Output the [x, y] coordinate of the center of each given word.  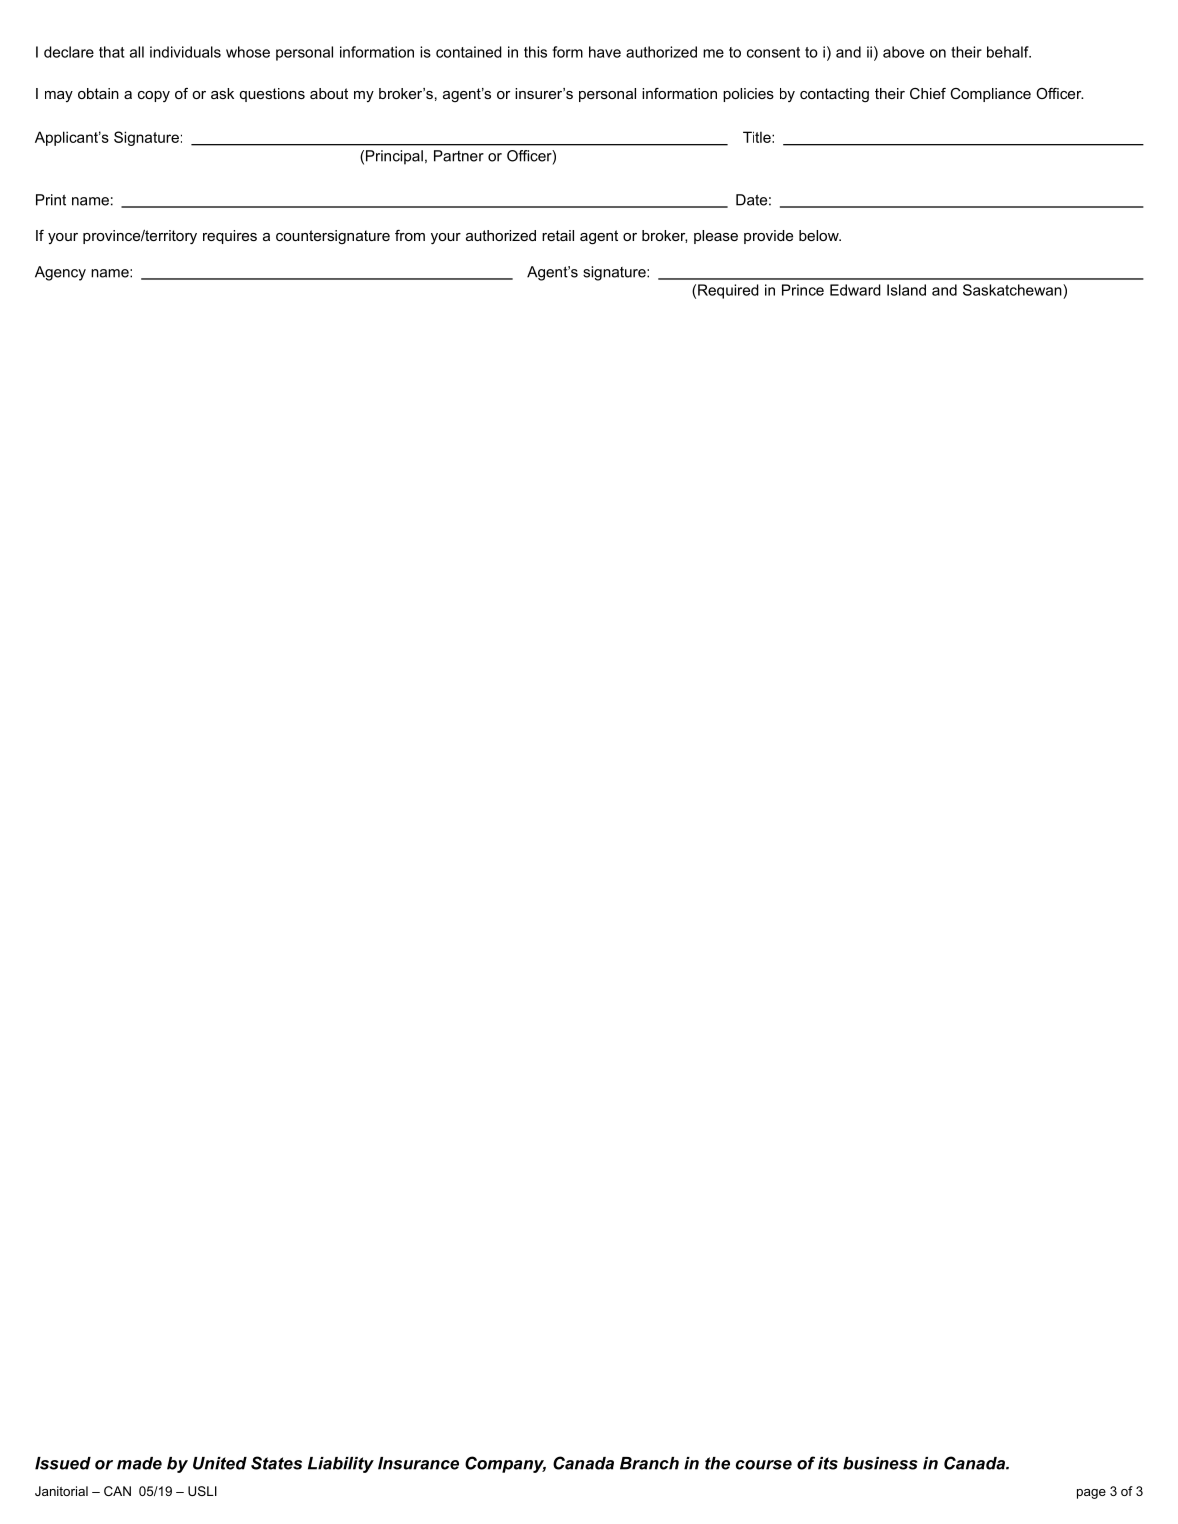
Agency [60, 273]
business [880, 1463]
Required [728, 291]
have [605, 52]
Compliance [990, 95]
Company [505, 1464]
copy [154, 96]
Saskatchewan [1013, 290]
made [139, 1463]
